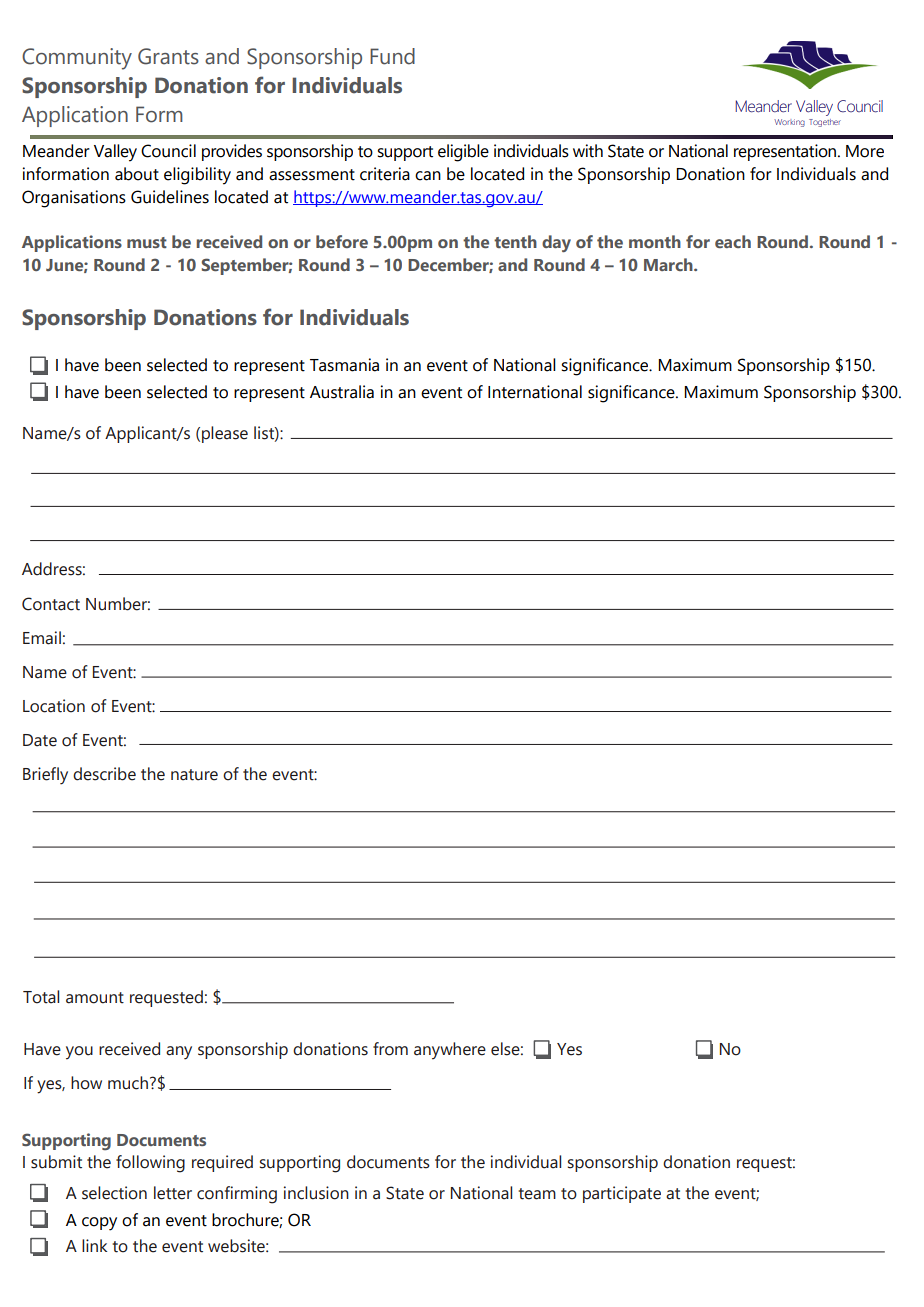 The image size is (924, 1307). I want to click on March, so click(669, 264).
